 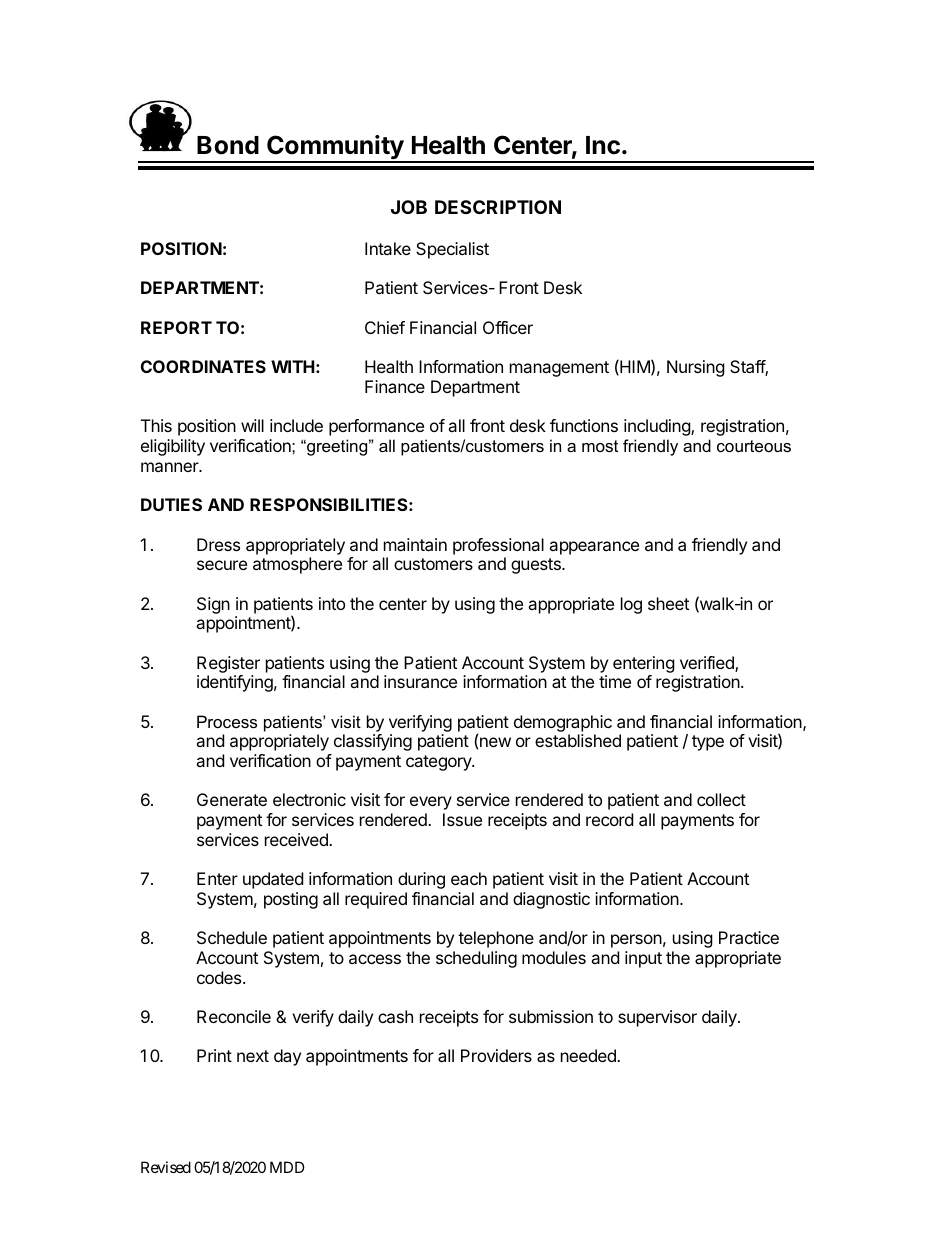 What do you see at coordinates (462, 819) in the page?
I see `Issue` at bounding box center [462, 819].
